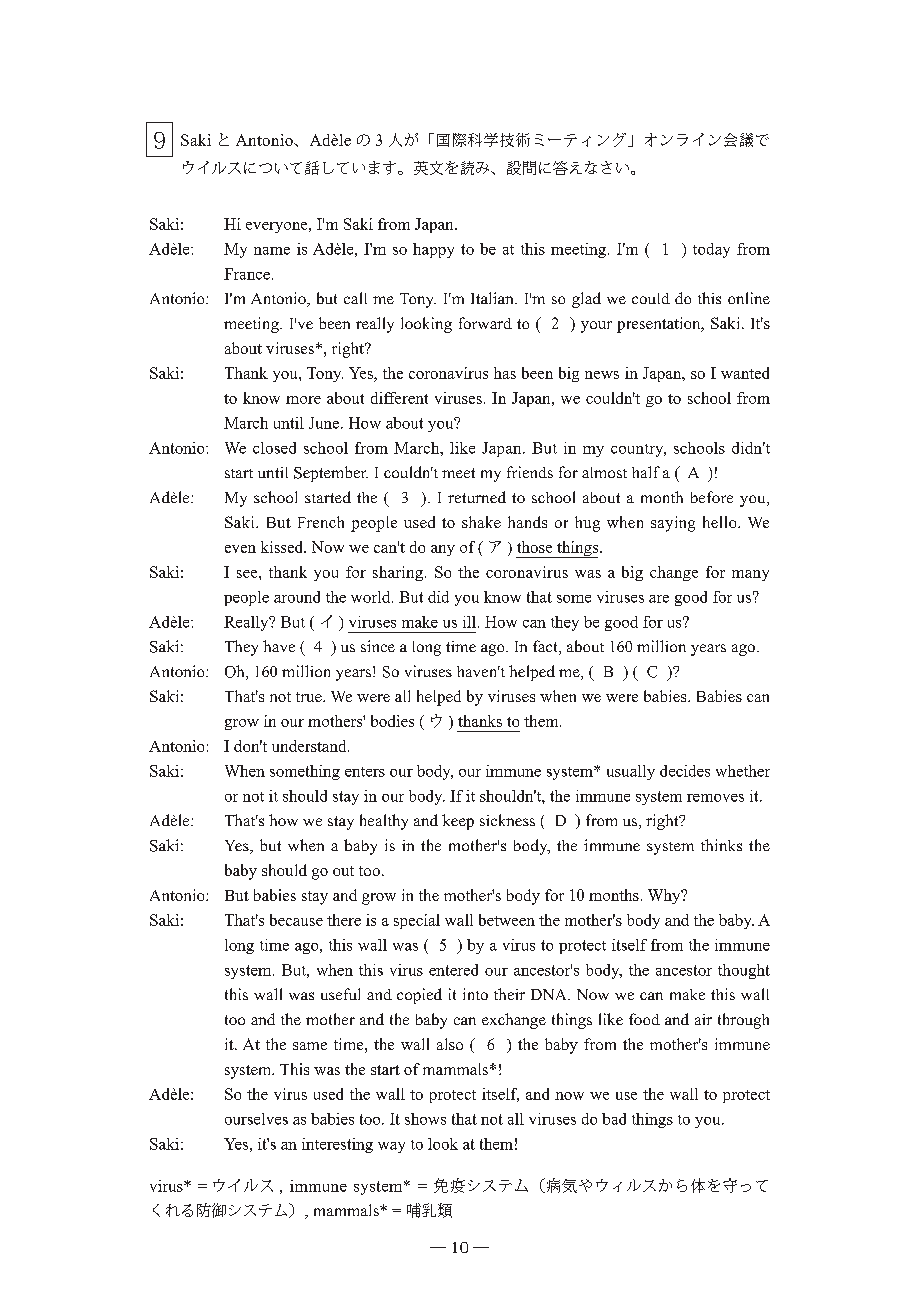 This screenshot has height=1308, width=924. What do you see at coordinates (685, 771) in the screenshot?
I see `decides` at bounding box center [685, 771].
